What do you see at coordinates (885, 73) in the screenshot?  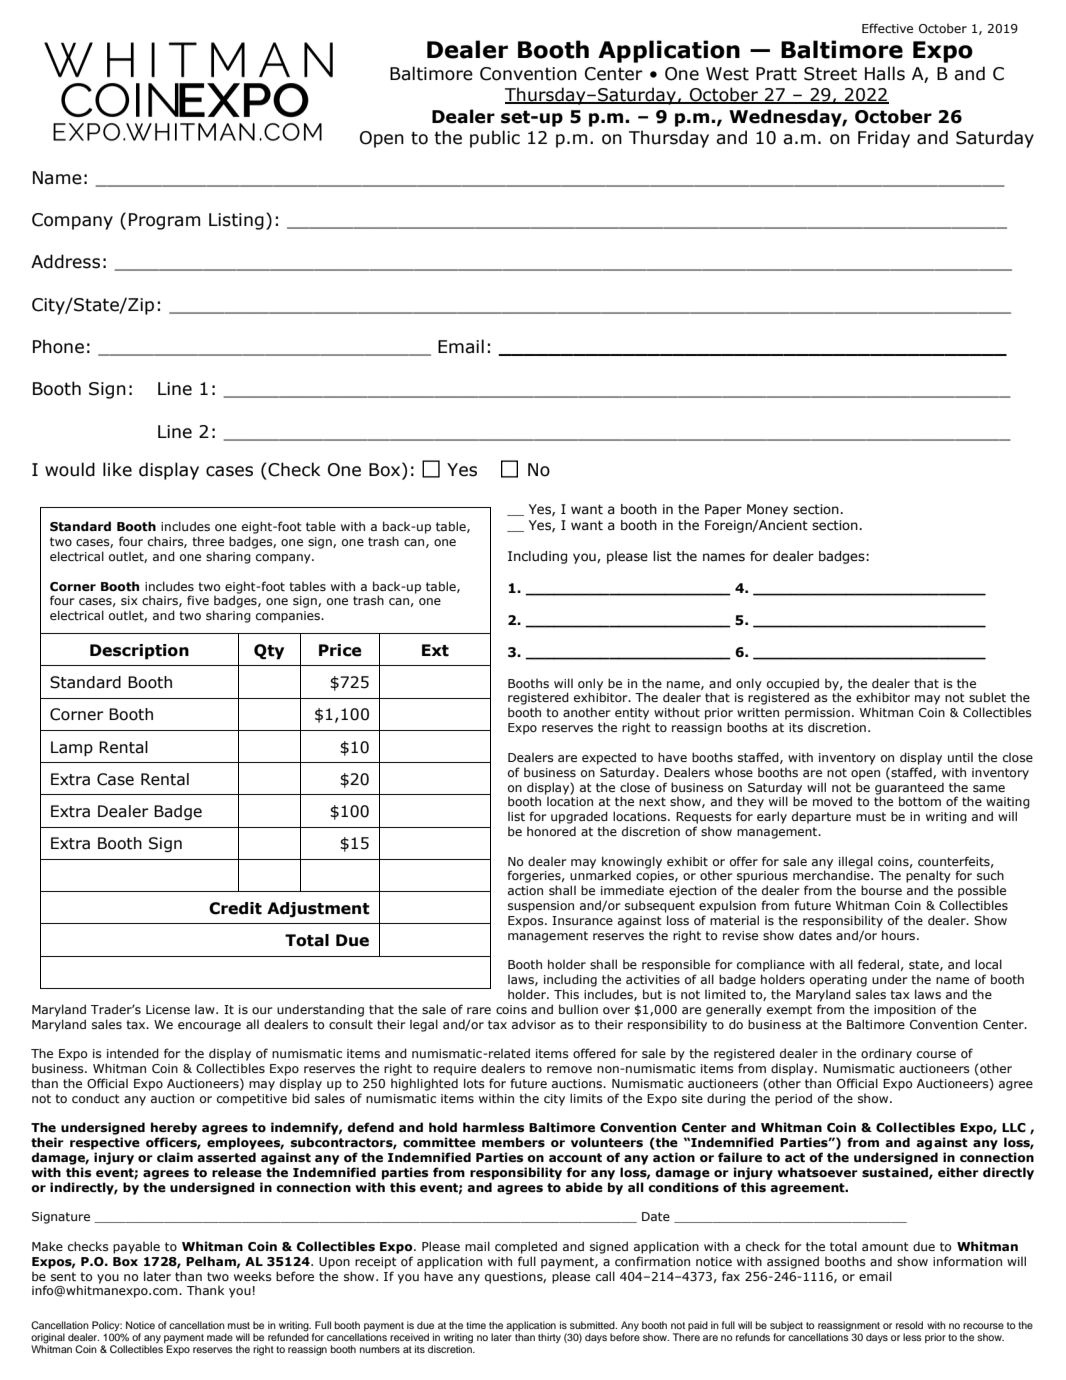 I see `Halls` at bounding box center [885, 73].
